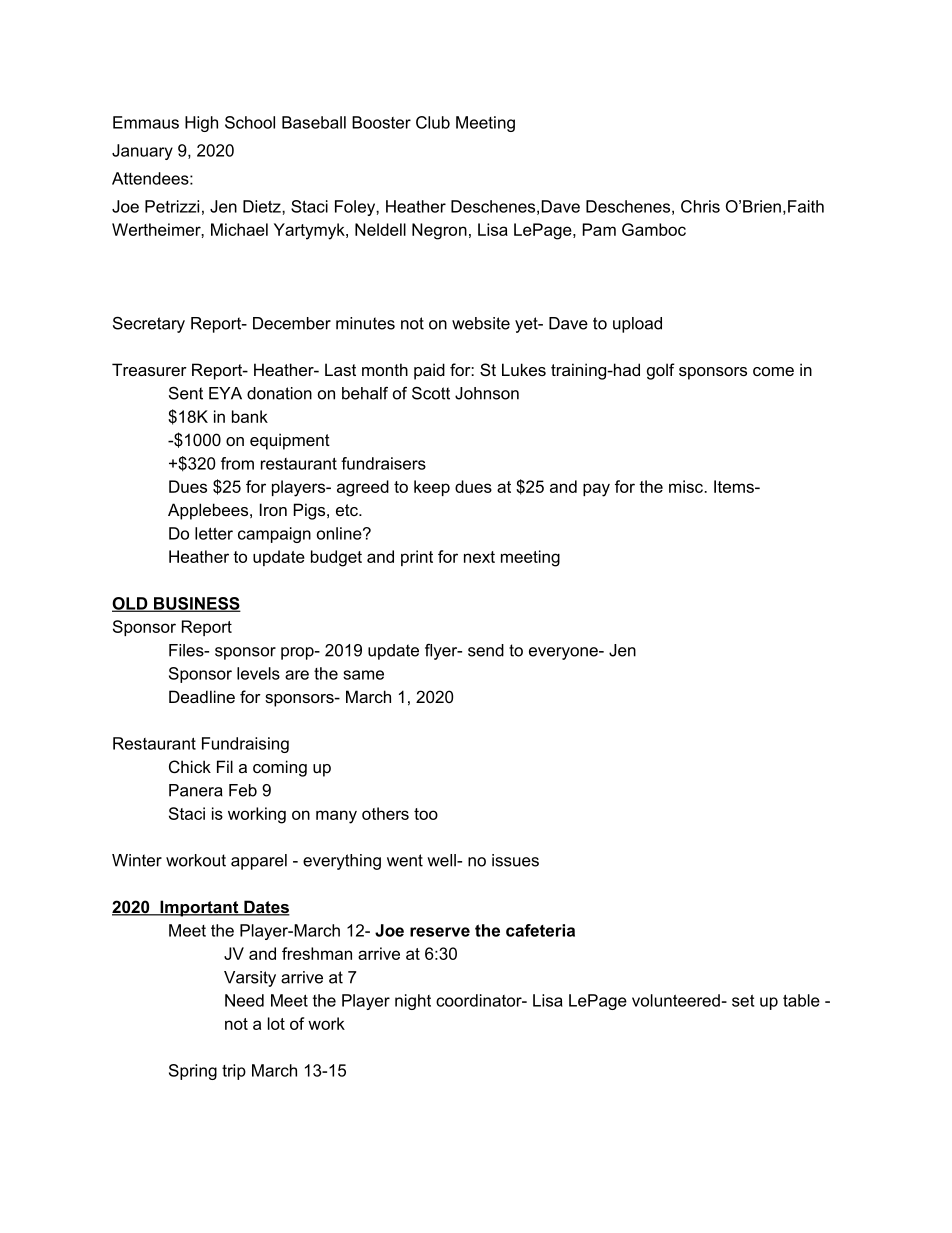  I want to click on keep, so click(432, 488).
